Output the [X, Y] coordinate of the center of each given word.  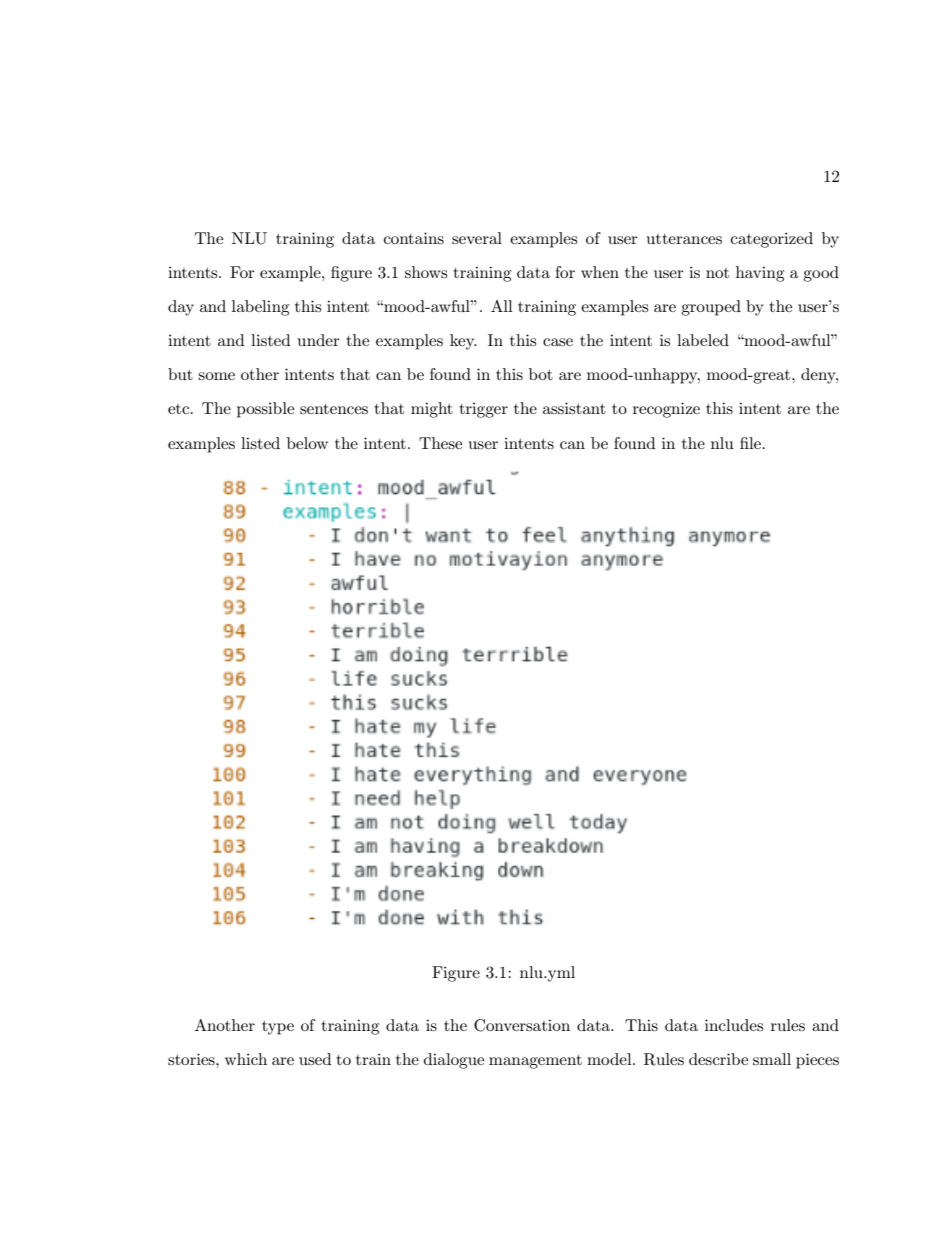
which [246, 1059]
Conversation [522, 1025]
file [750, 443]
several [477, 238]
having [760, 274]
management [535, 1062]
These [440, 443]
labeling [260, 308]
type [278, 1028]
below [307, 443]
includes [734, 1025]
